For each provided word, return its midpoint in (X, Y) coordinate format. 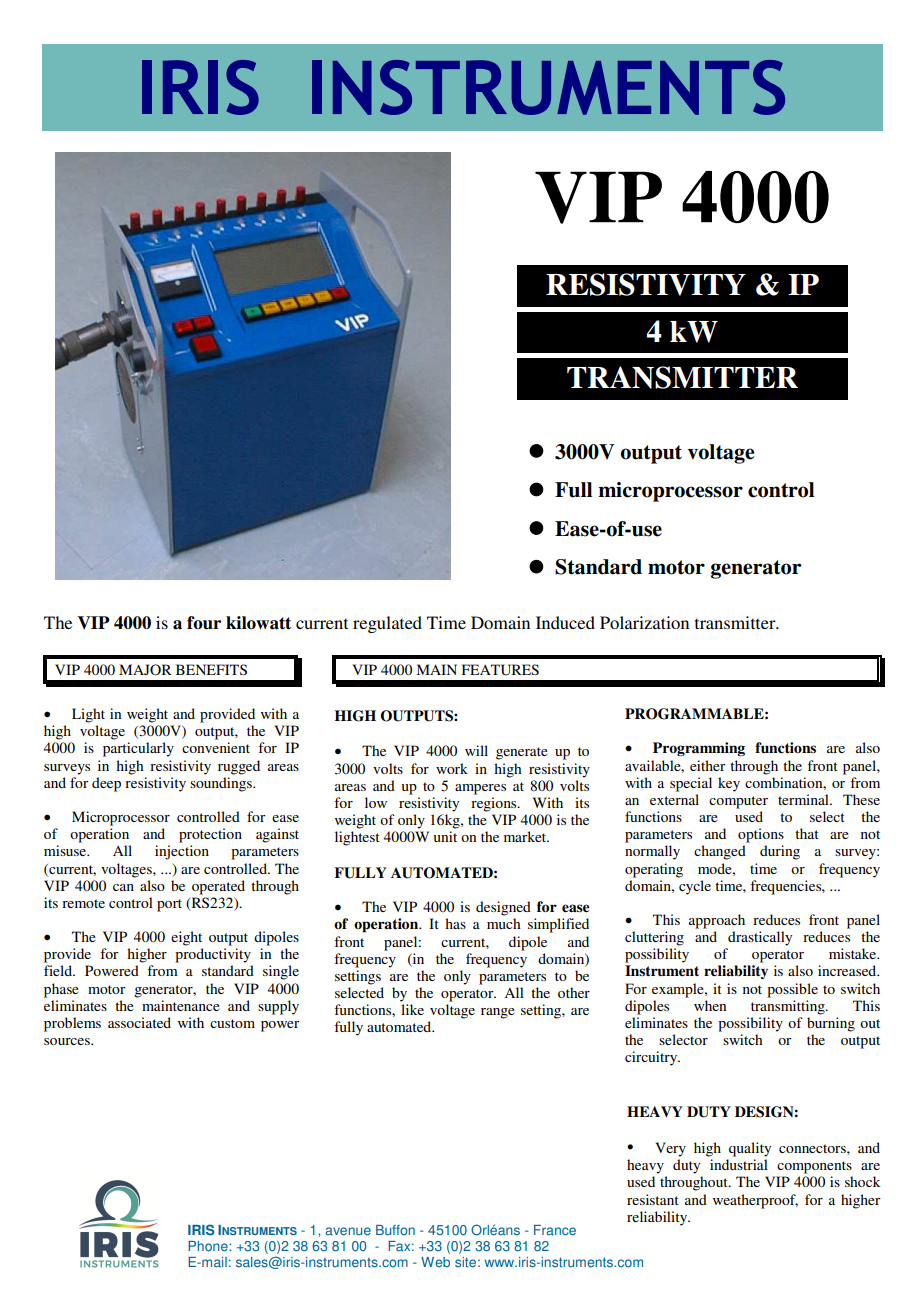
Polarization (644, 622)
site (465, 1262)
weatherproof (755, 1201)
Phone (209, 1246)
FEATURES (500, 670)
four (204, 623)
